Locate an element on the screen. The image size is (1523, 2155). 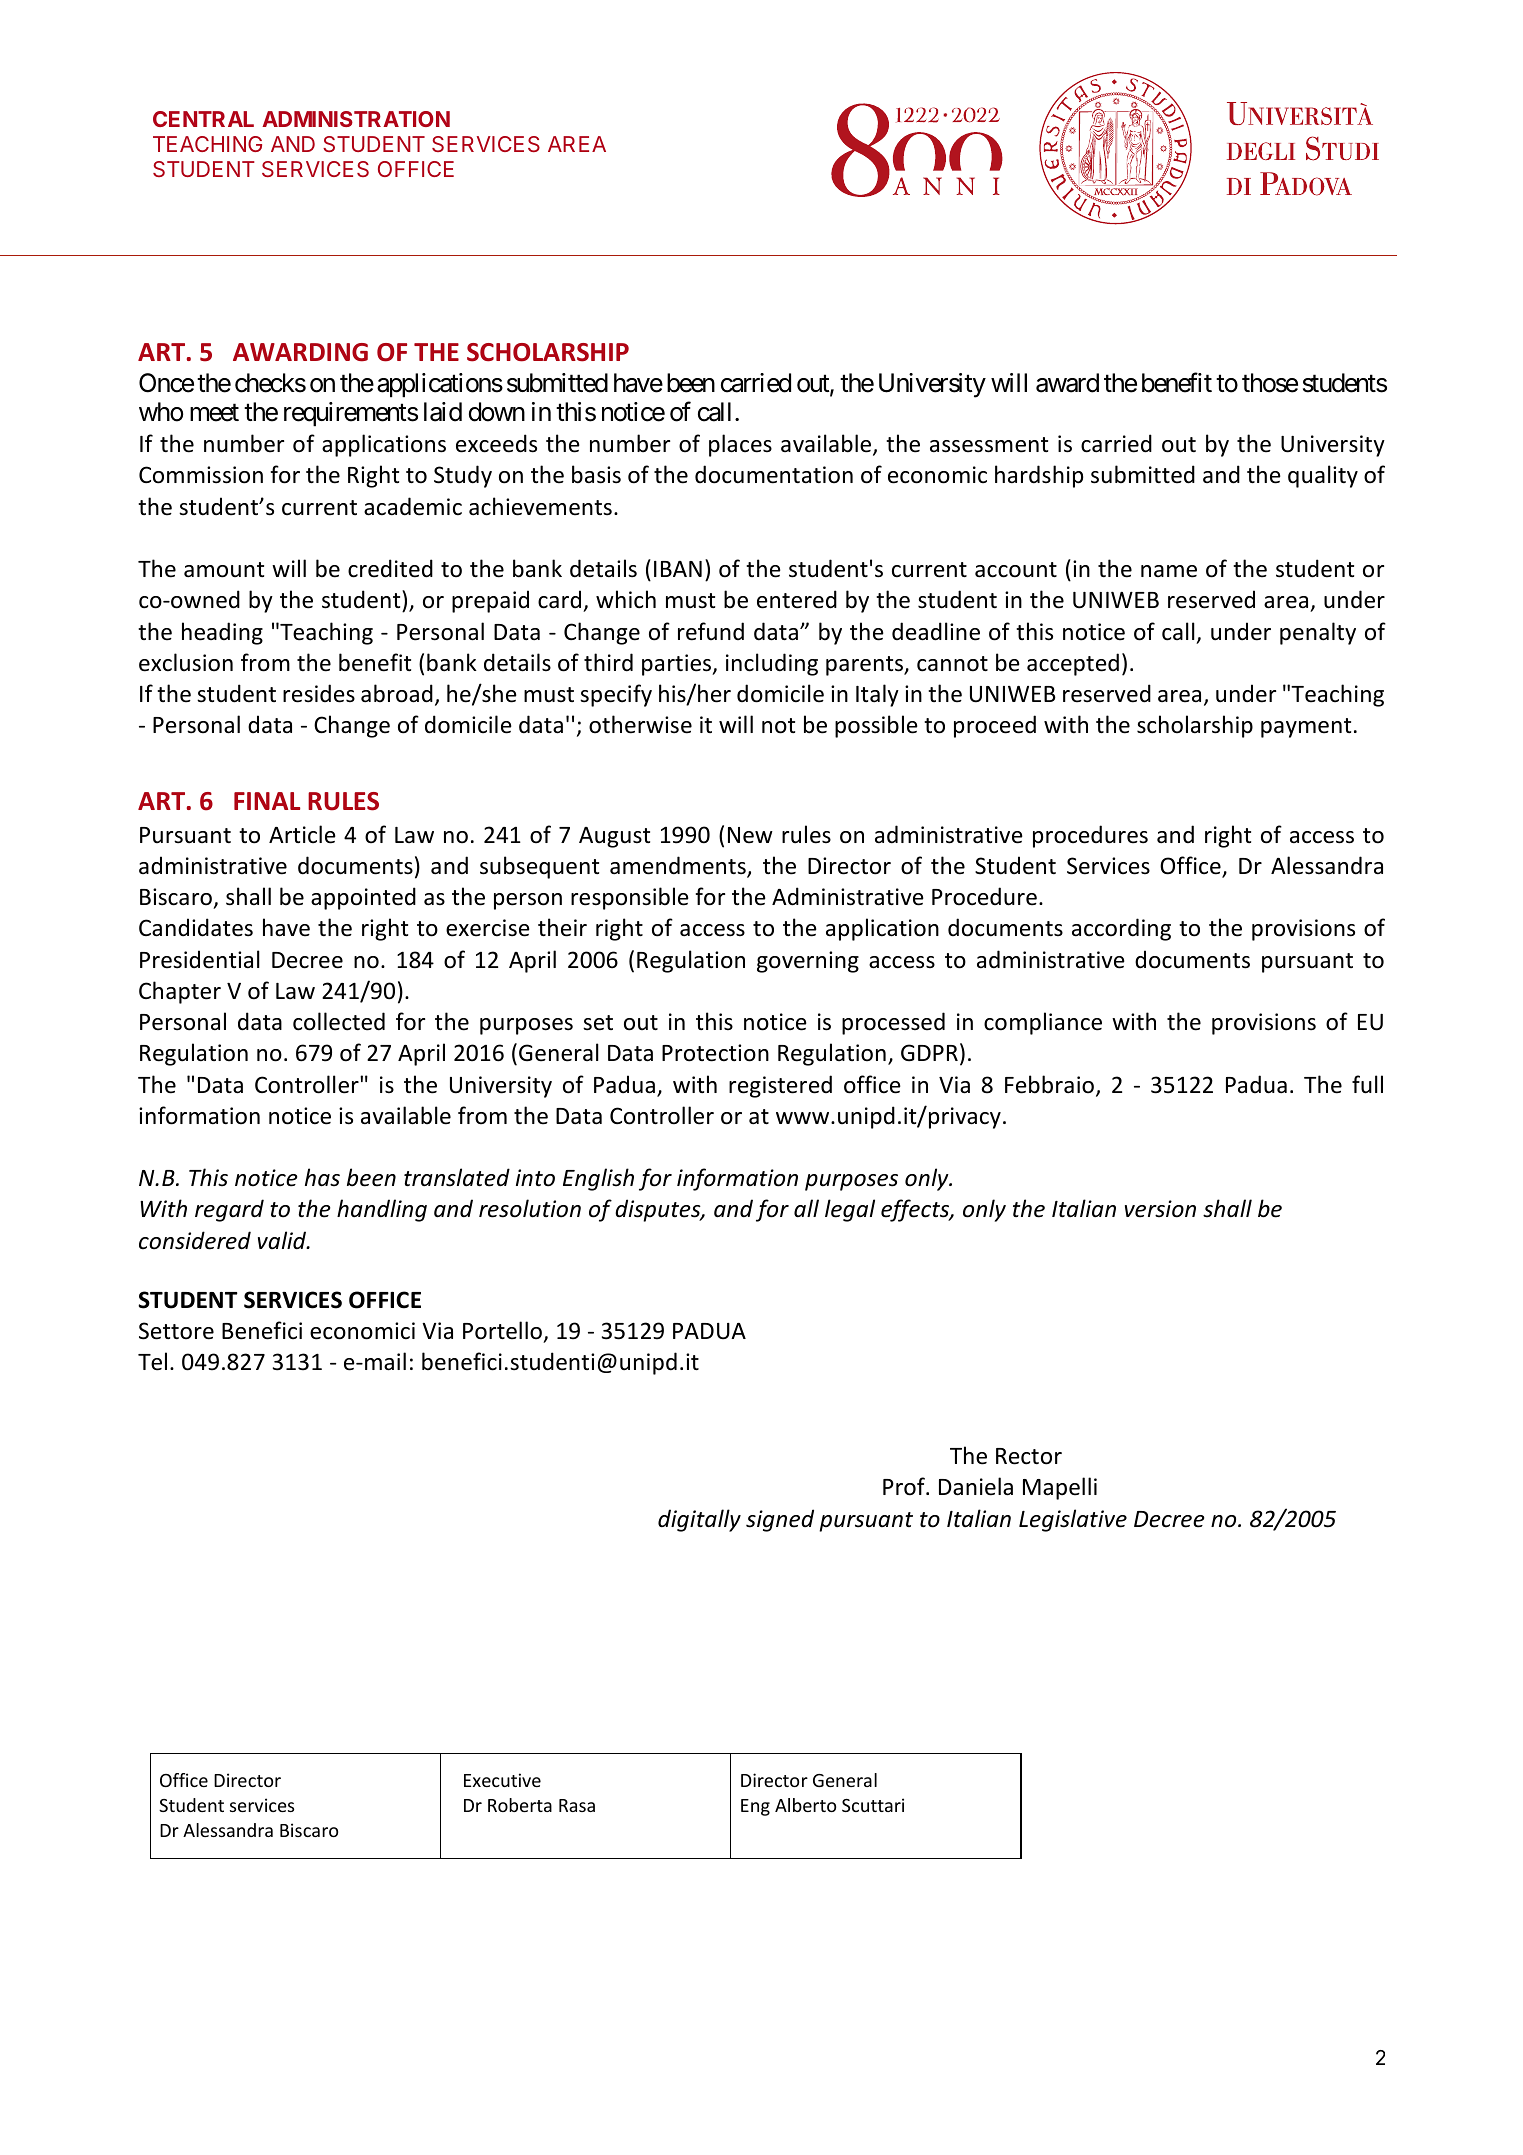
valid is located at coordinates (283, 1240).
